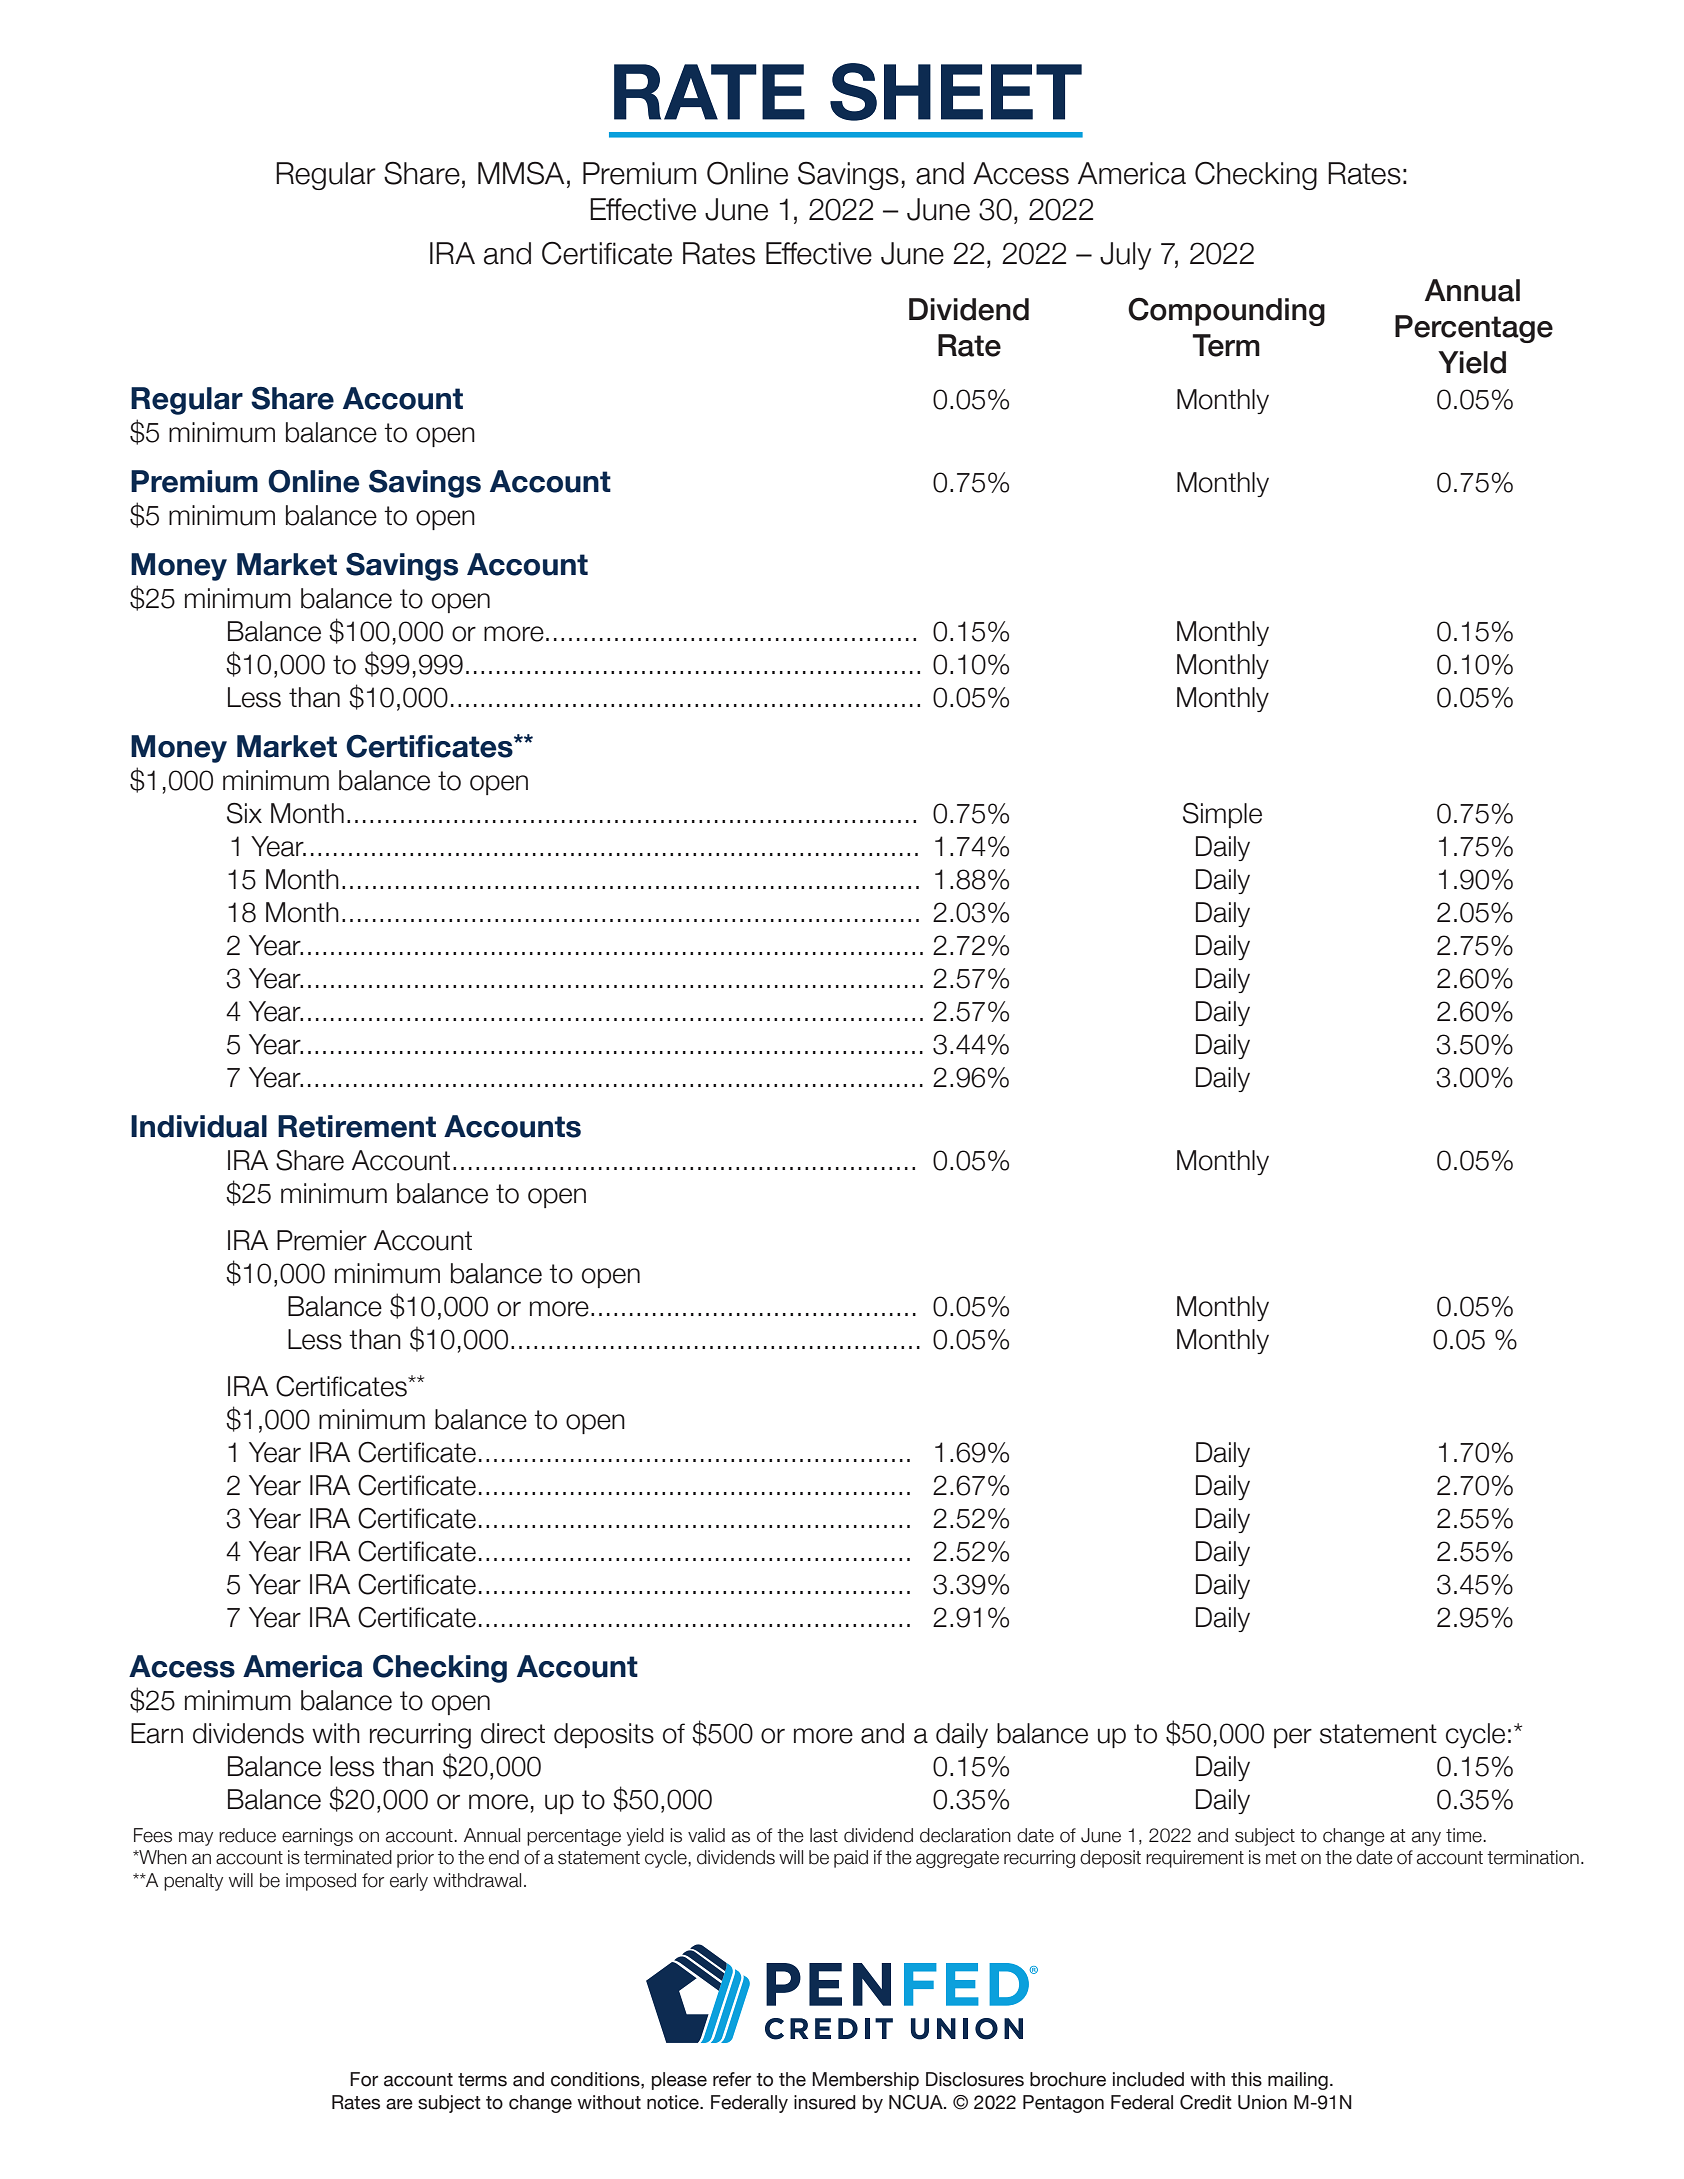 The width and height of the page is (1684, 2179). I want to click on Membership, so click(865, 2081).
